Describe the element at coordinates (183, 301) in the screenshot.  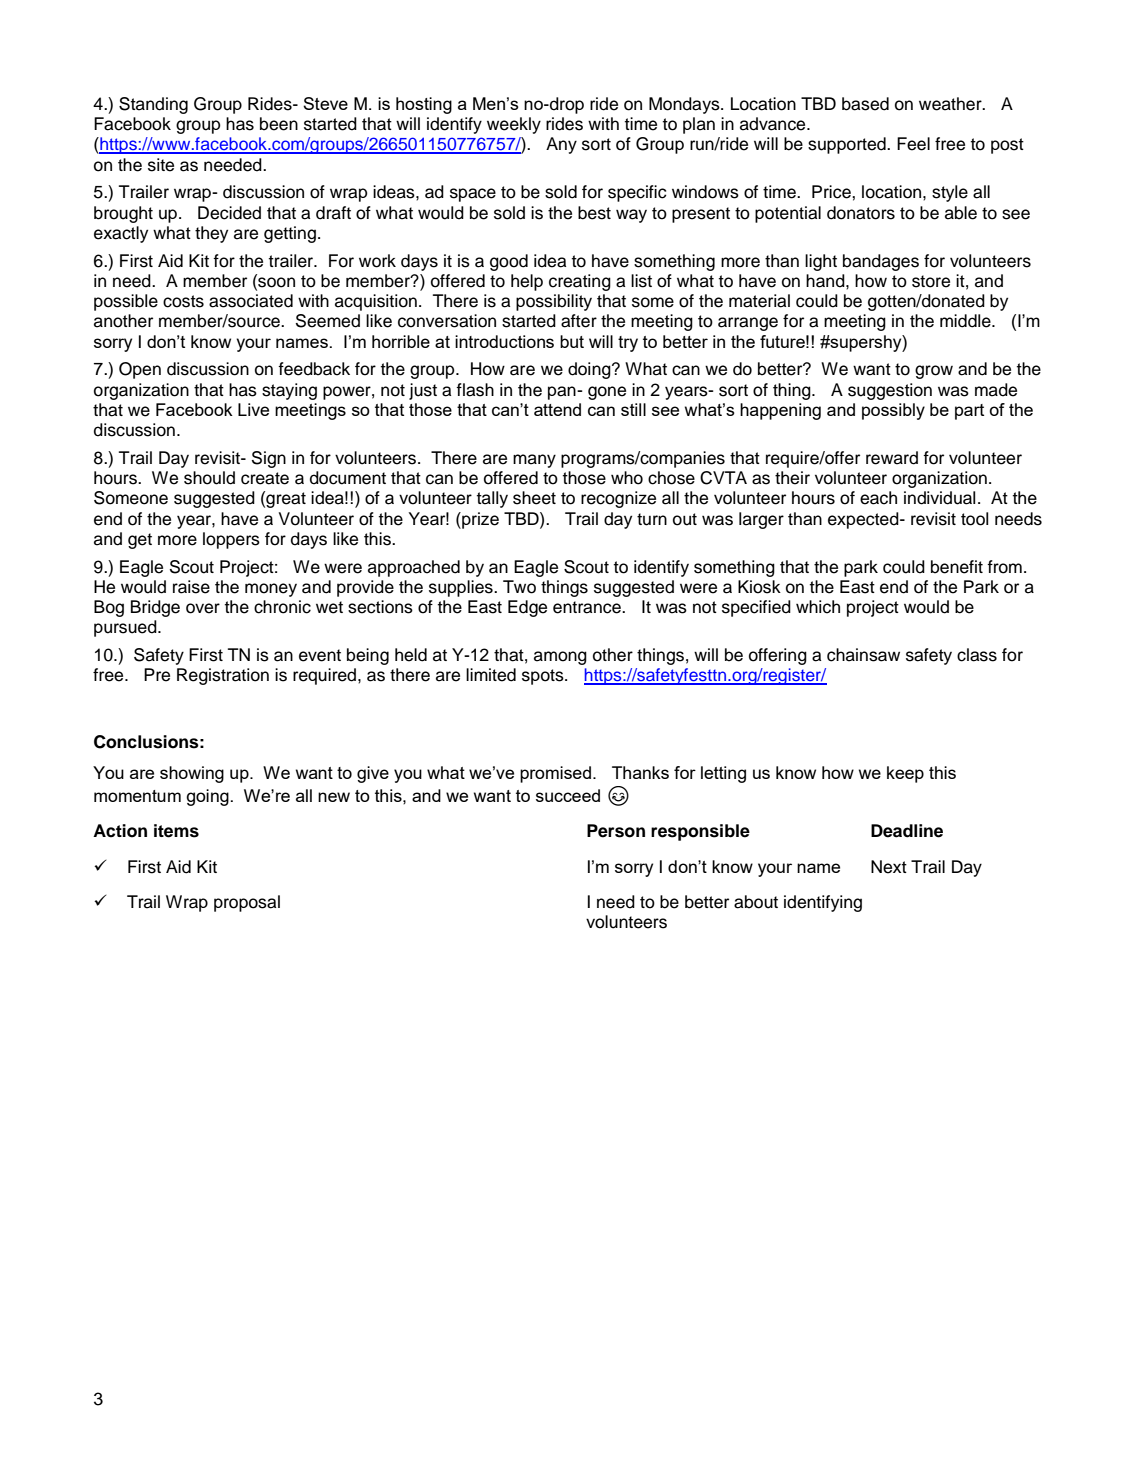
I see `costs` at that location.
